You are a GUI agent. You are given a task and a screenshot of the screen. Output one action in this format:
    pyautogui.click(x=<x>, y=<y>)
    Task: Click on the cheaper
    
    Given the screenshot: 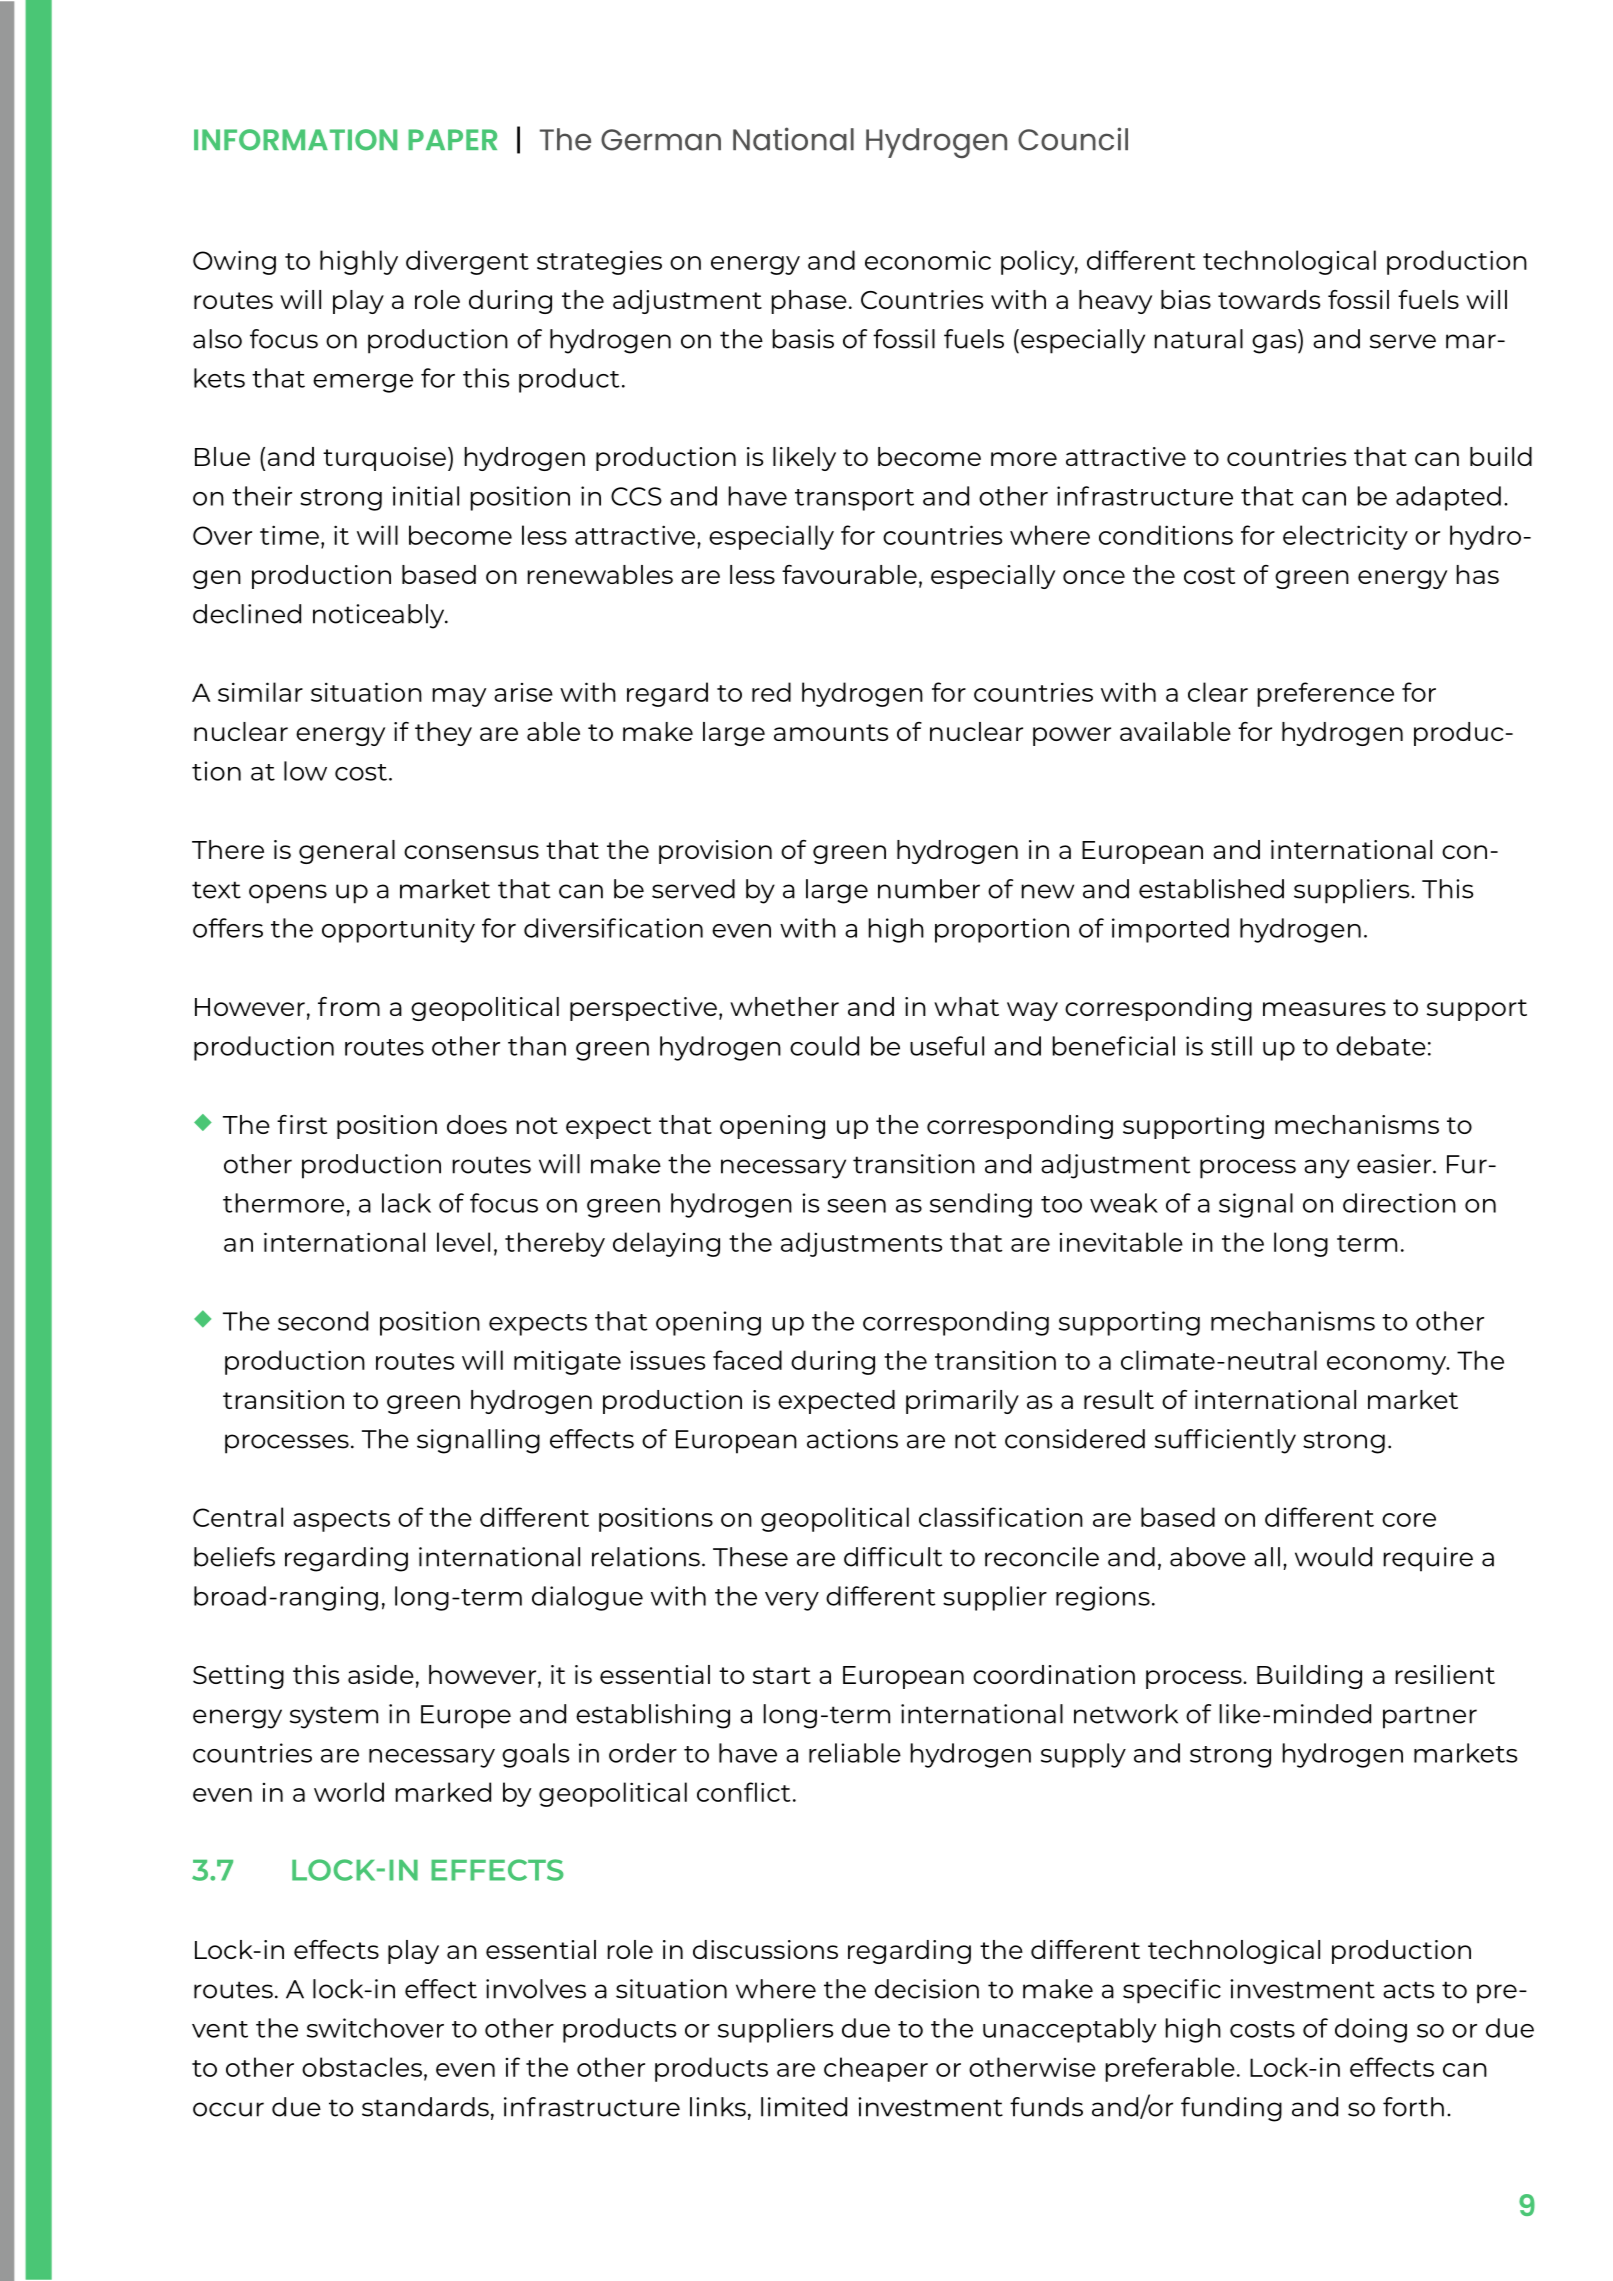 What is the action you would take?
    pyautogui.click(x=876, y=2069)
